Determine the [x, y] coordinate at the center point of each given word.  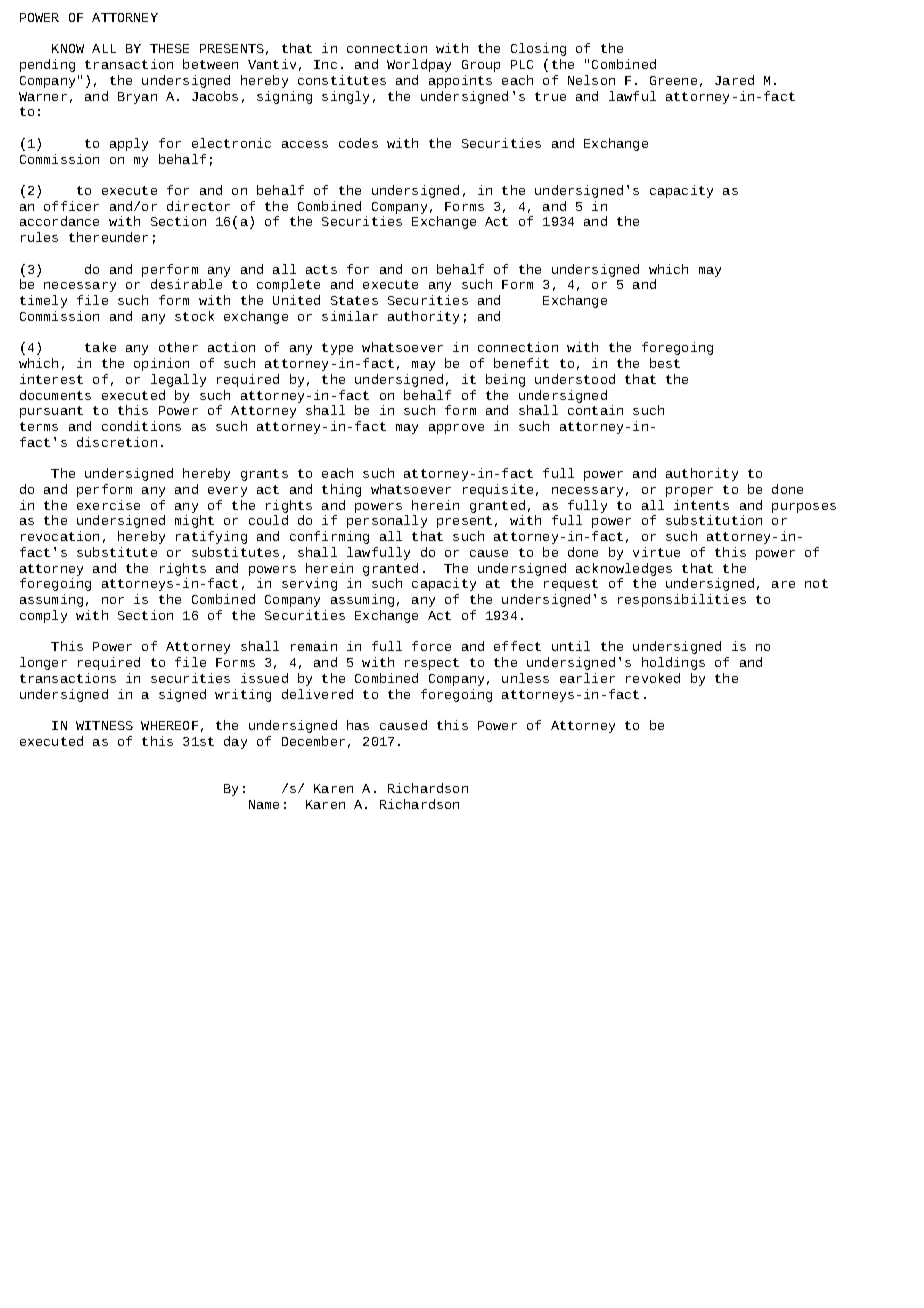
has [358, 725]
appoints [460, 81]
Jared [734, 80]
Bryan [137, 98]
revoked [653, 678]
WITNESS [104, 725]
